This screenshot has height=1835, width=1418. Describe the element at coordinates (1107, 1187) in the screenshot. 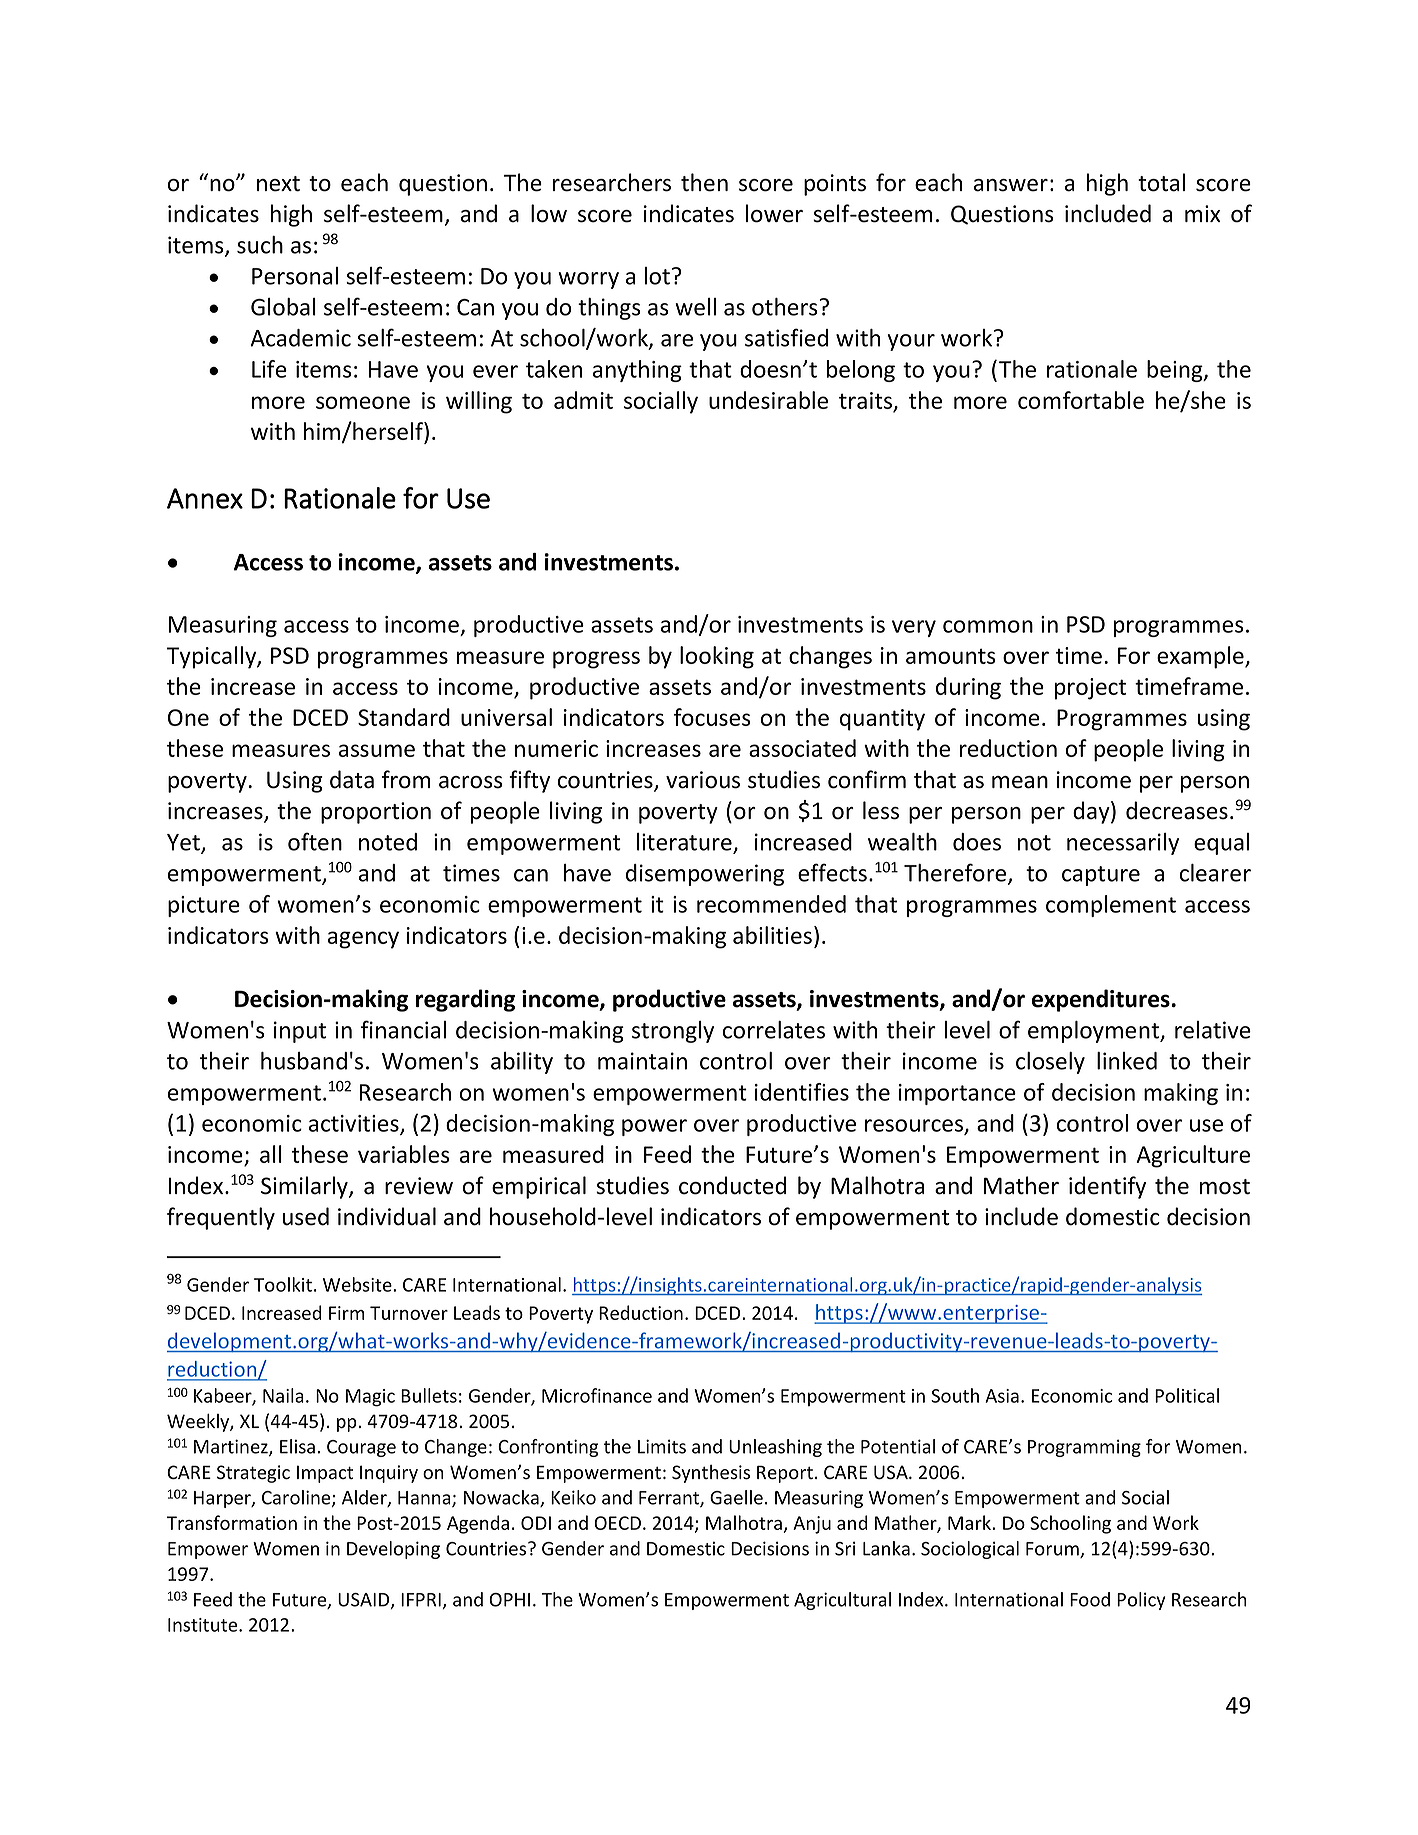

I see `identify` at that location.
